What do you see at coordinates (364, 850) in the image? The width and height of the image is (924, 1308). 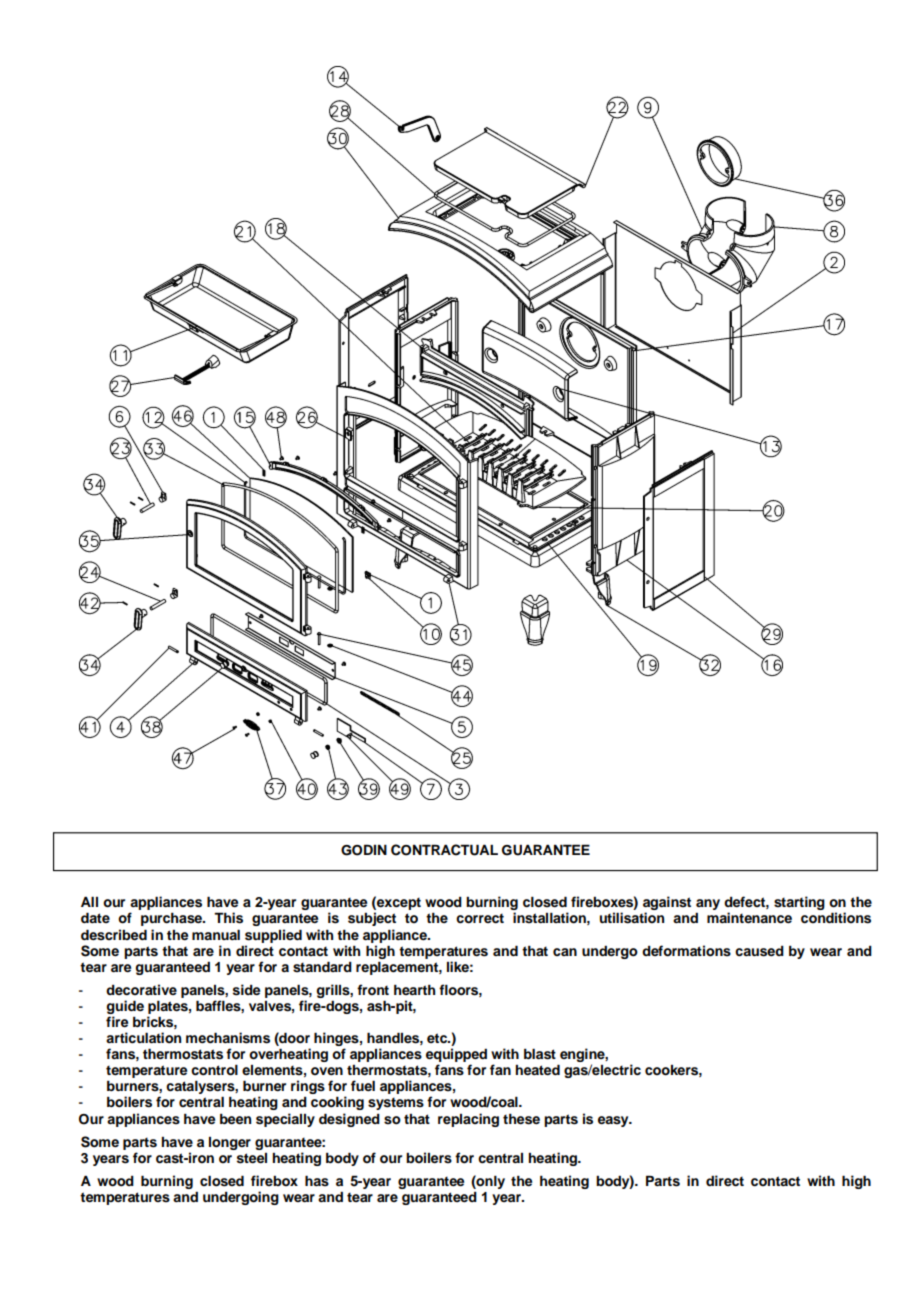 I see `GODIN` at bounding box center [364, 850].
